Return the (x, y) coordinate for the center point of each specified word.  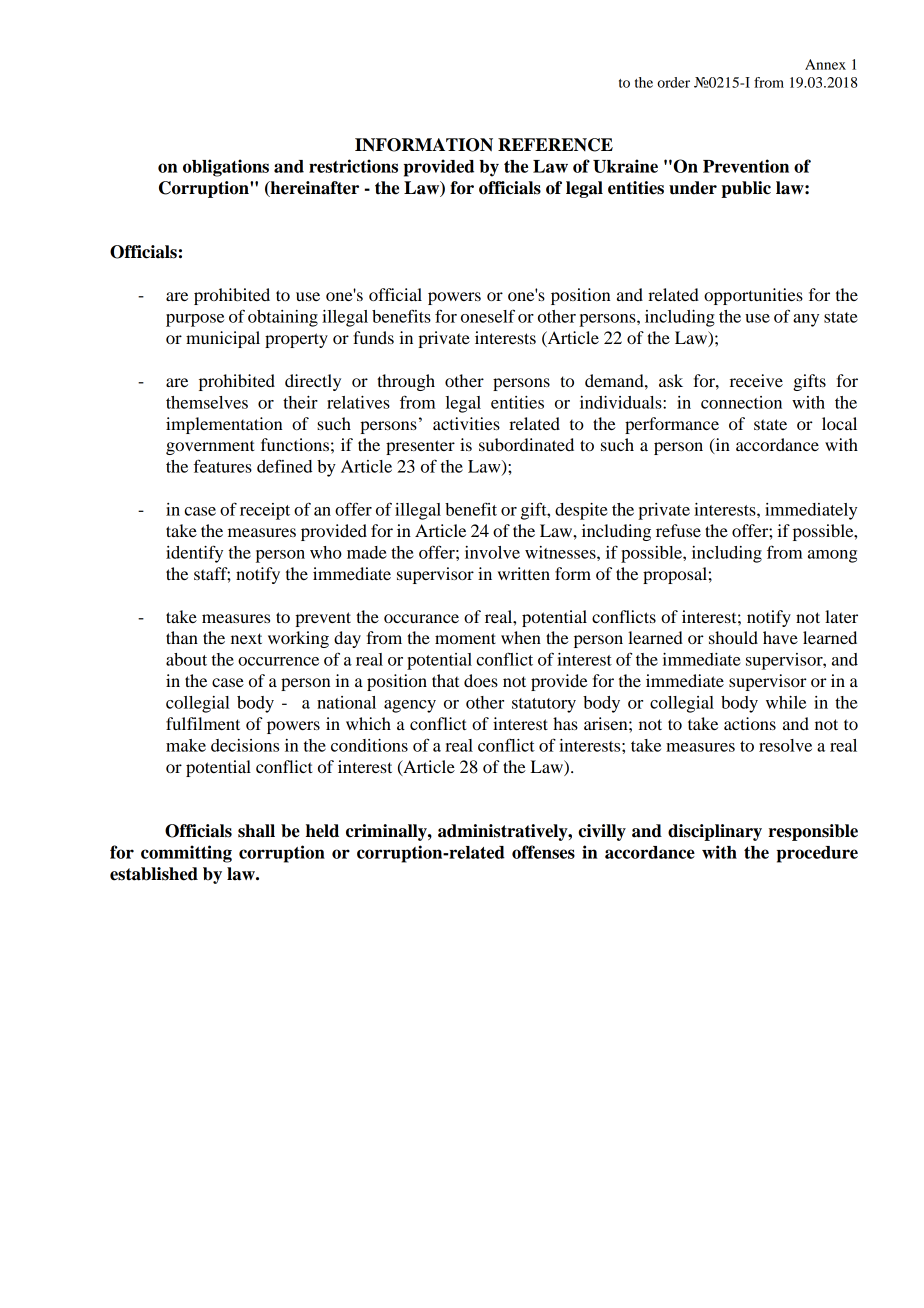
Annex (825, 64)
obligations (226, 168)
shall (256, 831)
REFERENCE (555, 145)
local (839, 423)
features (222, 466)
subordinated (526, 444)
